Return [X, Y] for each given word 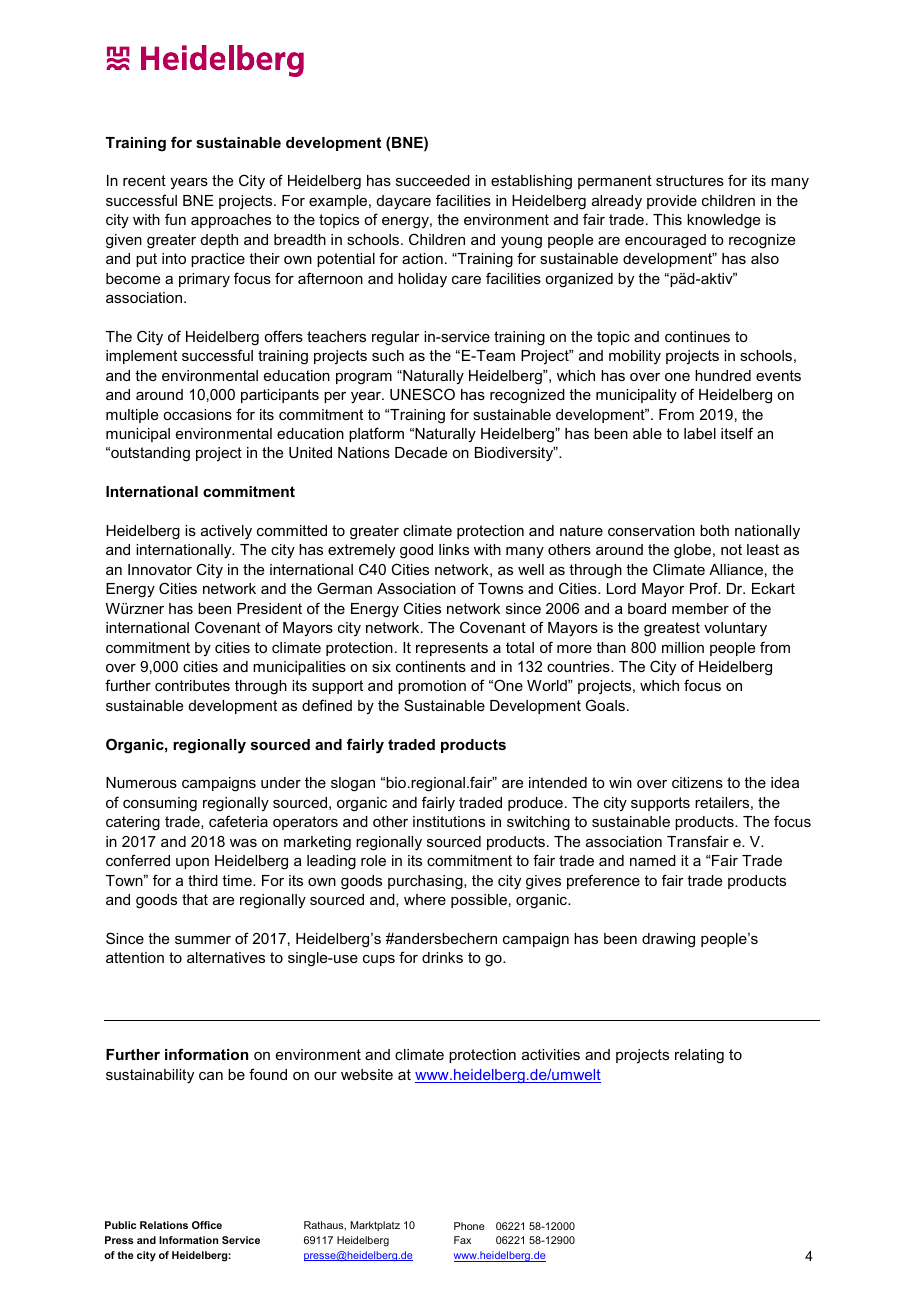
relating [699, 1056]
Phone [469, 1226]
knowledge [723, 221]
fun [175, 219]
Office [207, 1225]
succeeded [433, 180]
